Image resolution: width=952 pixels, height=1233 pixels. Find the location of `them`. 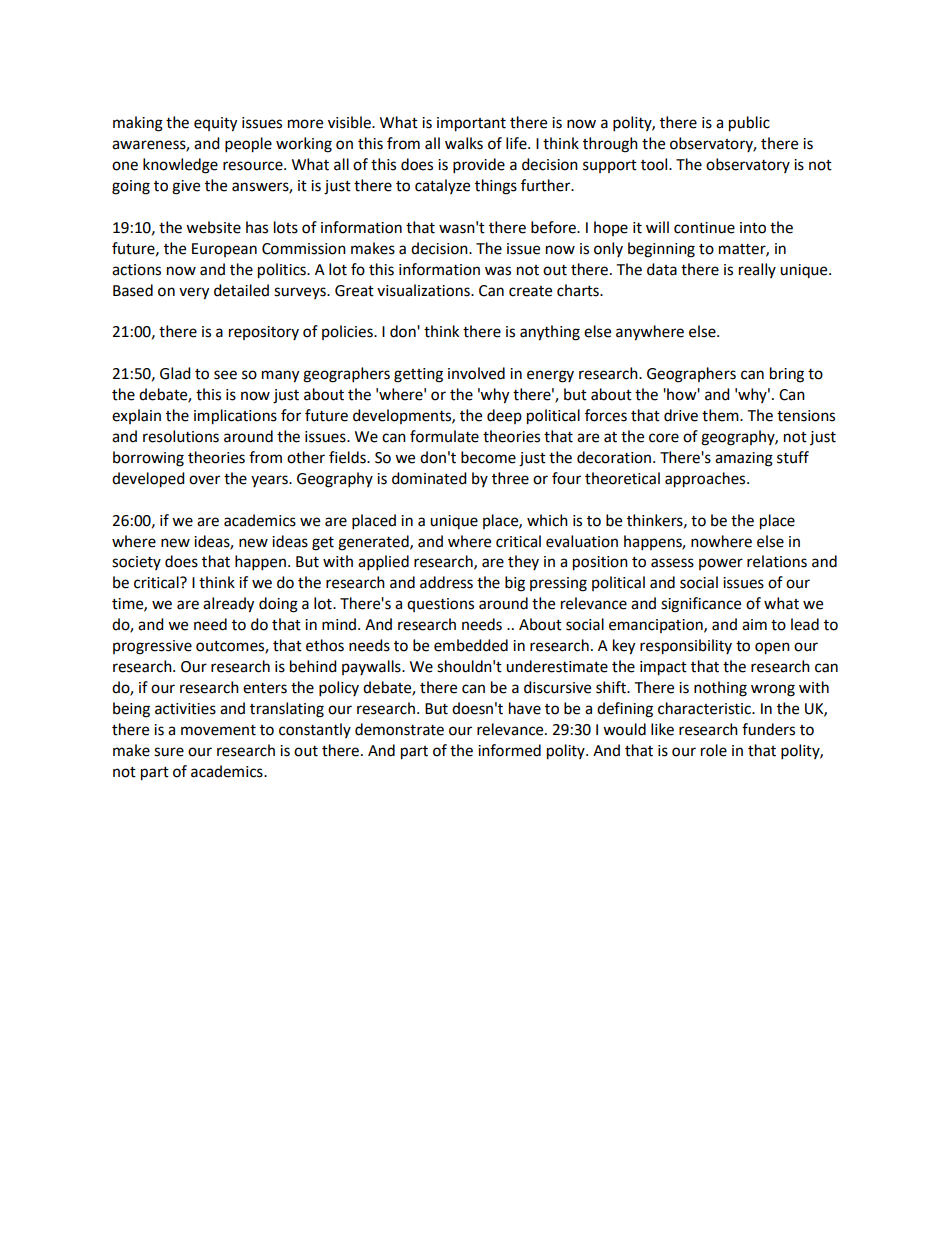

them is located at coordinates (721, 415).
